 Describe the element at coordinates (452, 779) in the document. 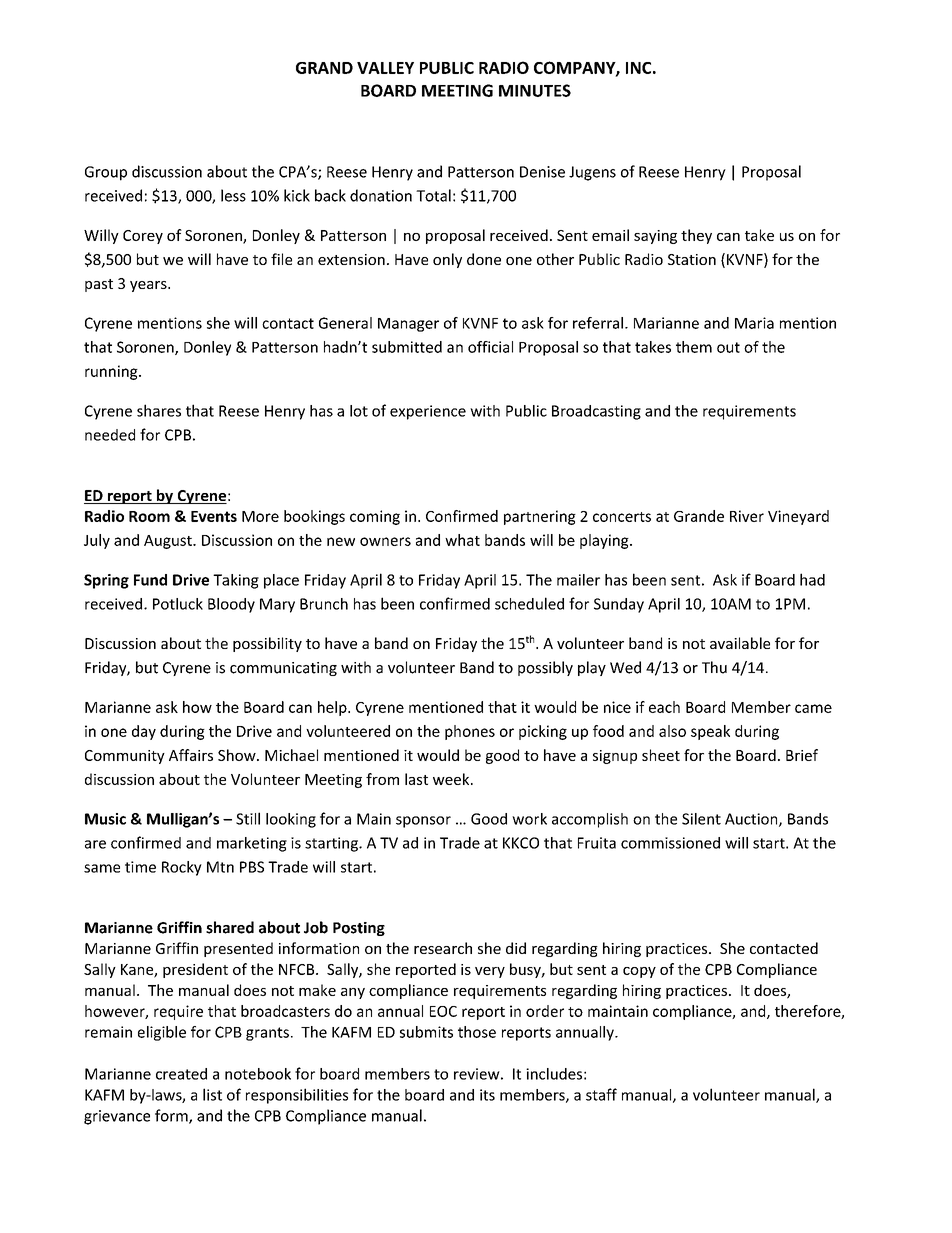

I see `week` at that location.
